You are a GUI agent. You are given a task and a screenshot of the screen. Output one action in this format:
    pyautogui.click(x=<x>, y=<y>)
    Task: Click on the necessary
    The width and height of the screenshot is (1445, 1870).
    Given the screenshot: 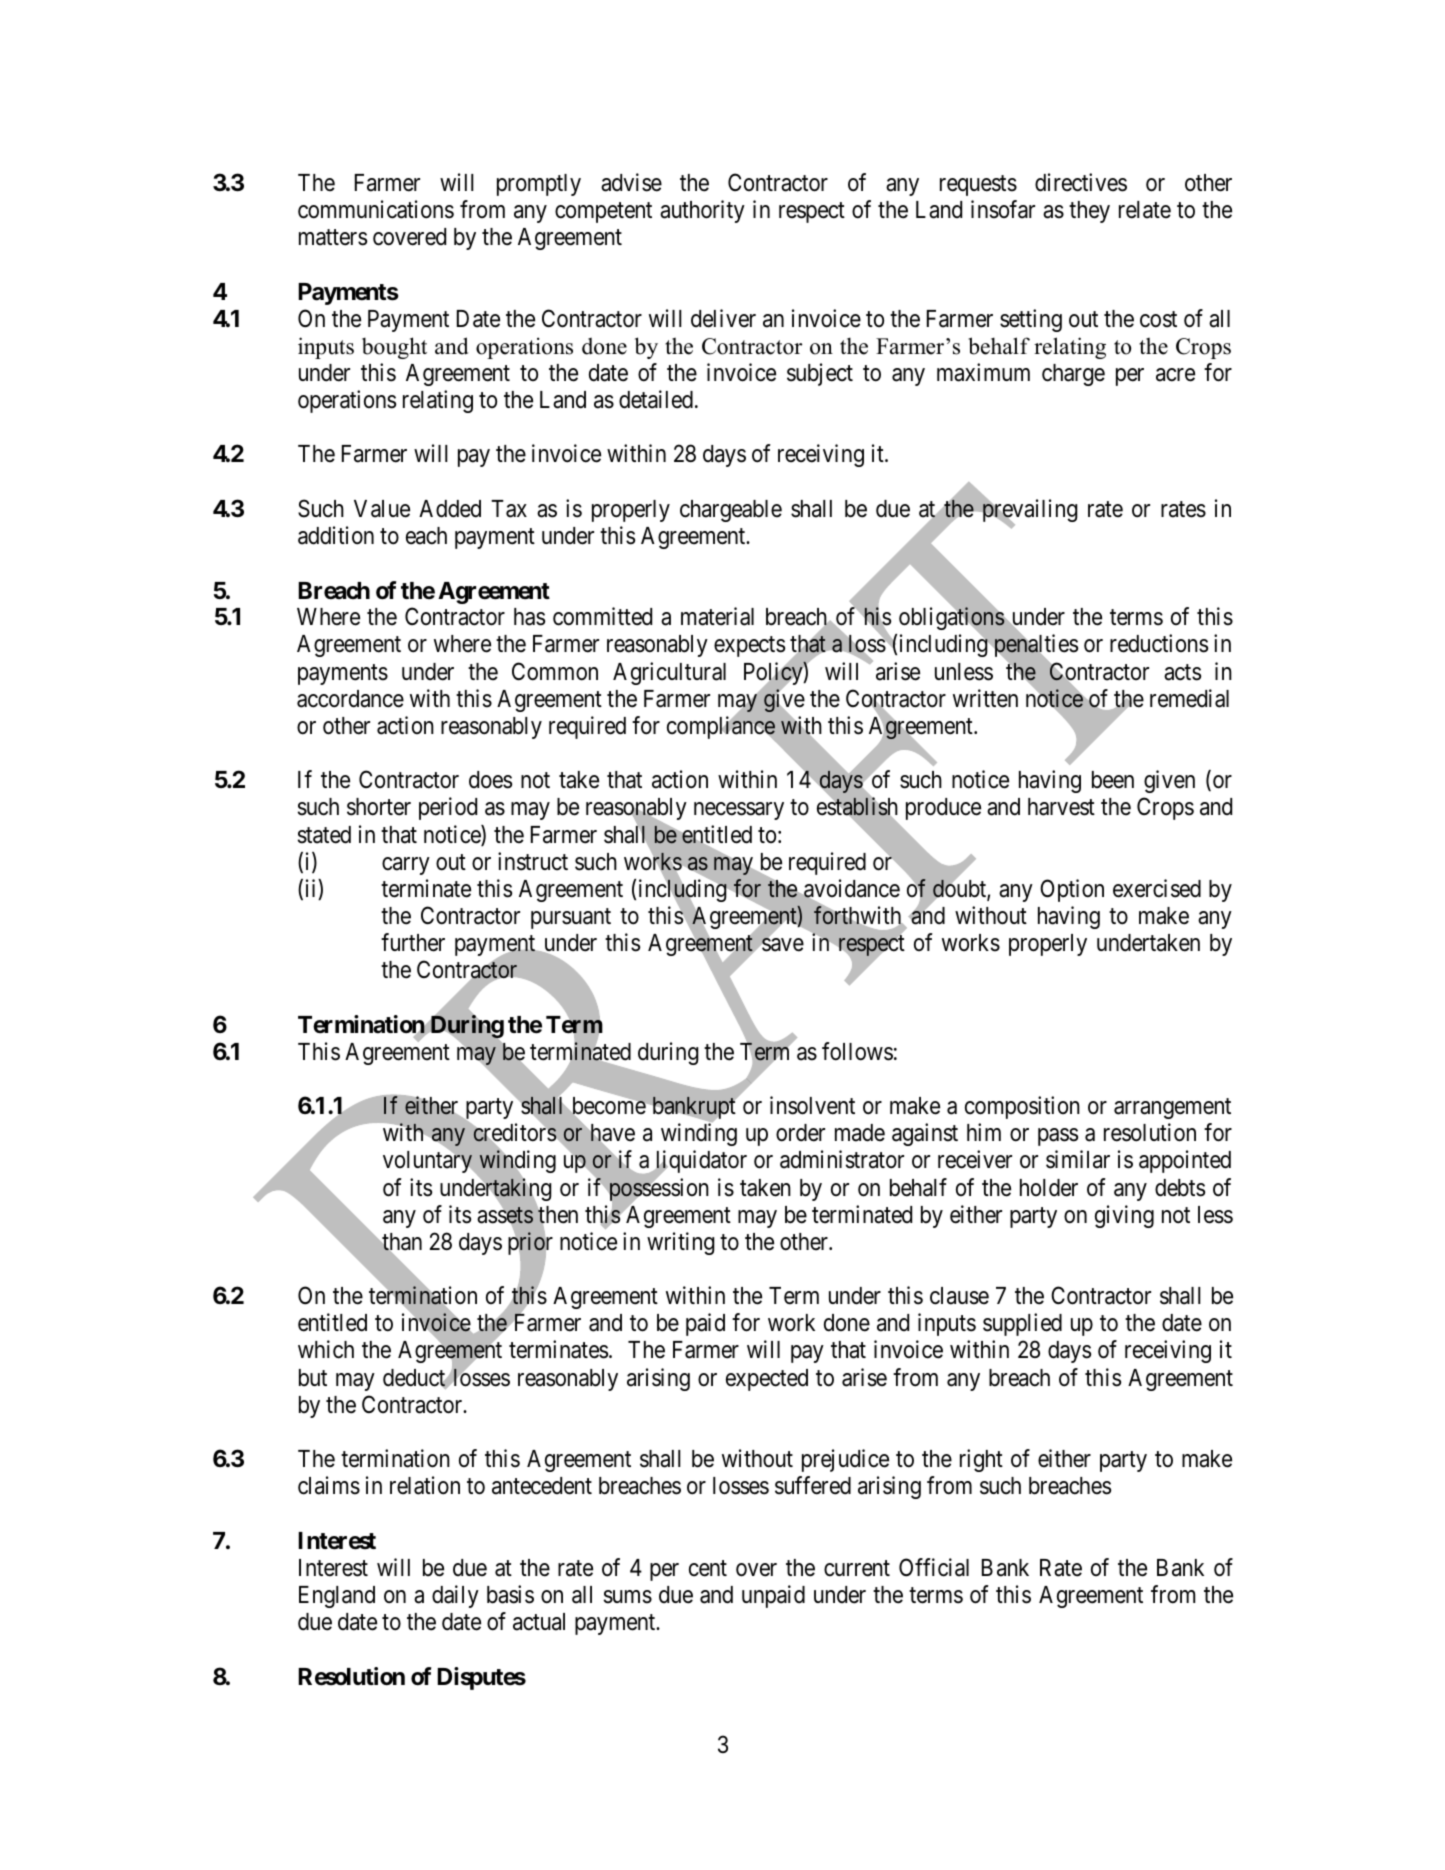 What is the action you would take?
    pyautogui.click(x=739, y=811)
